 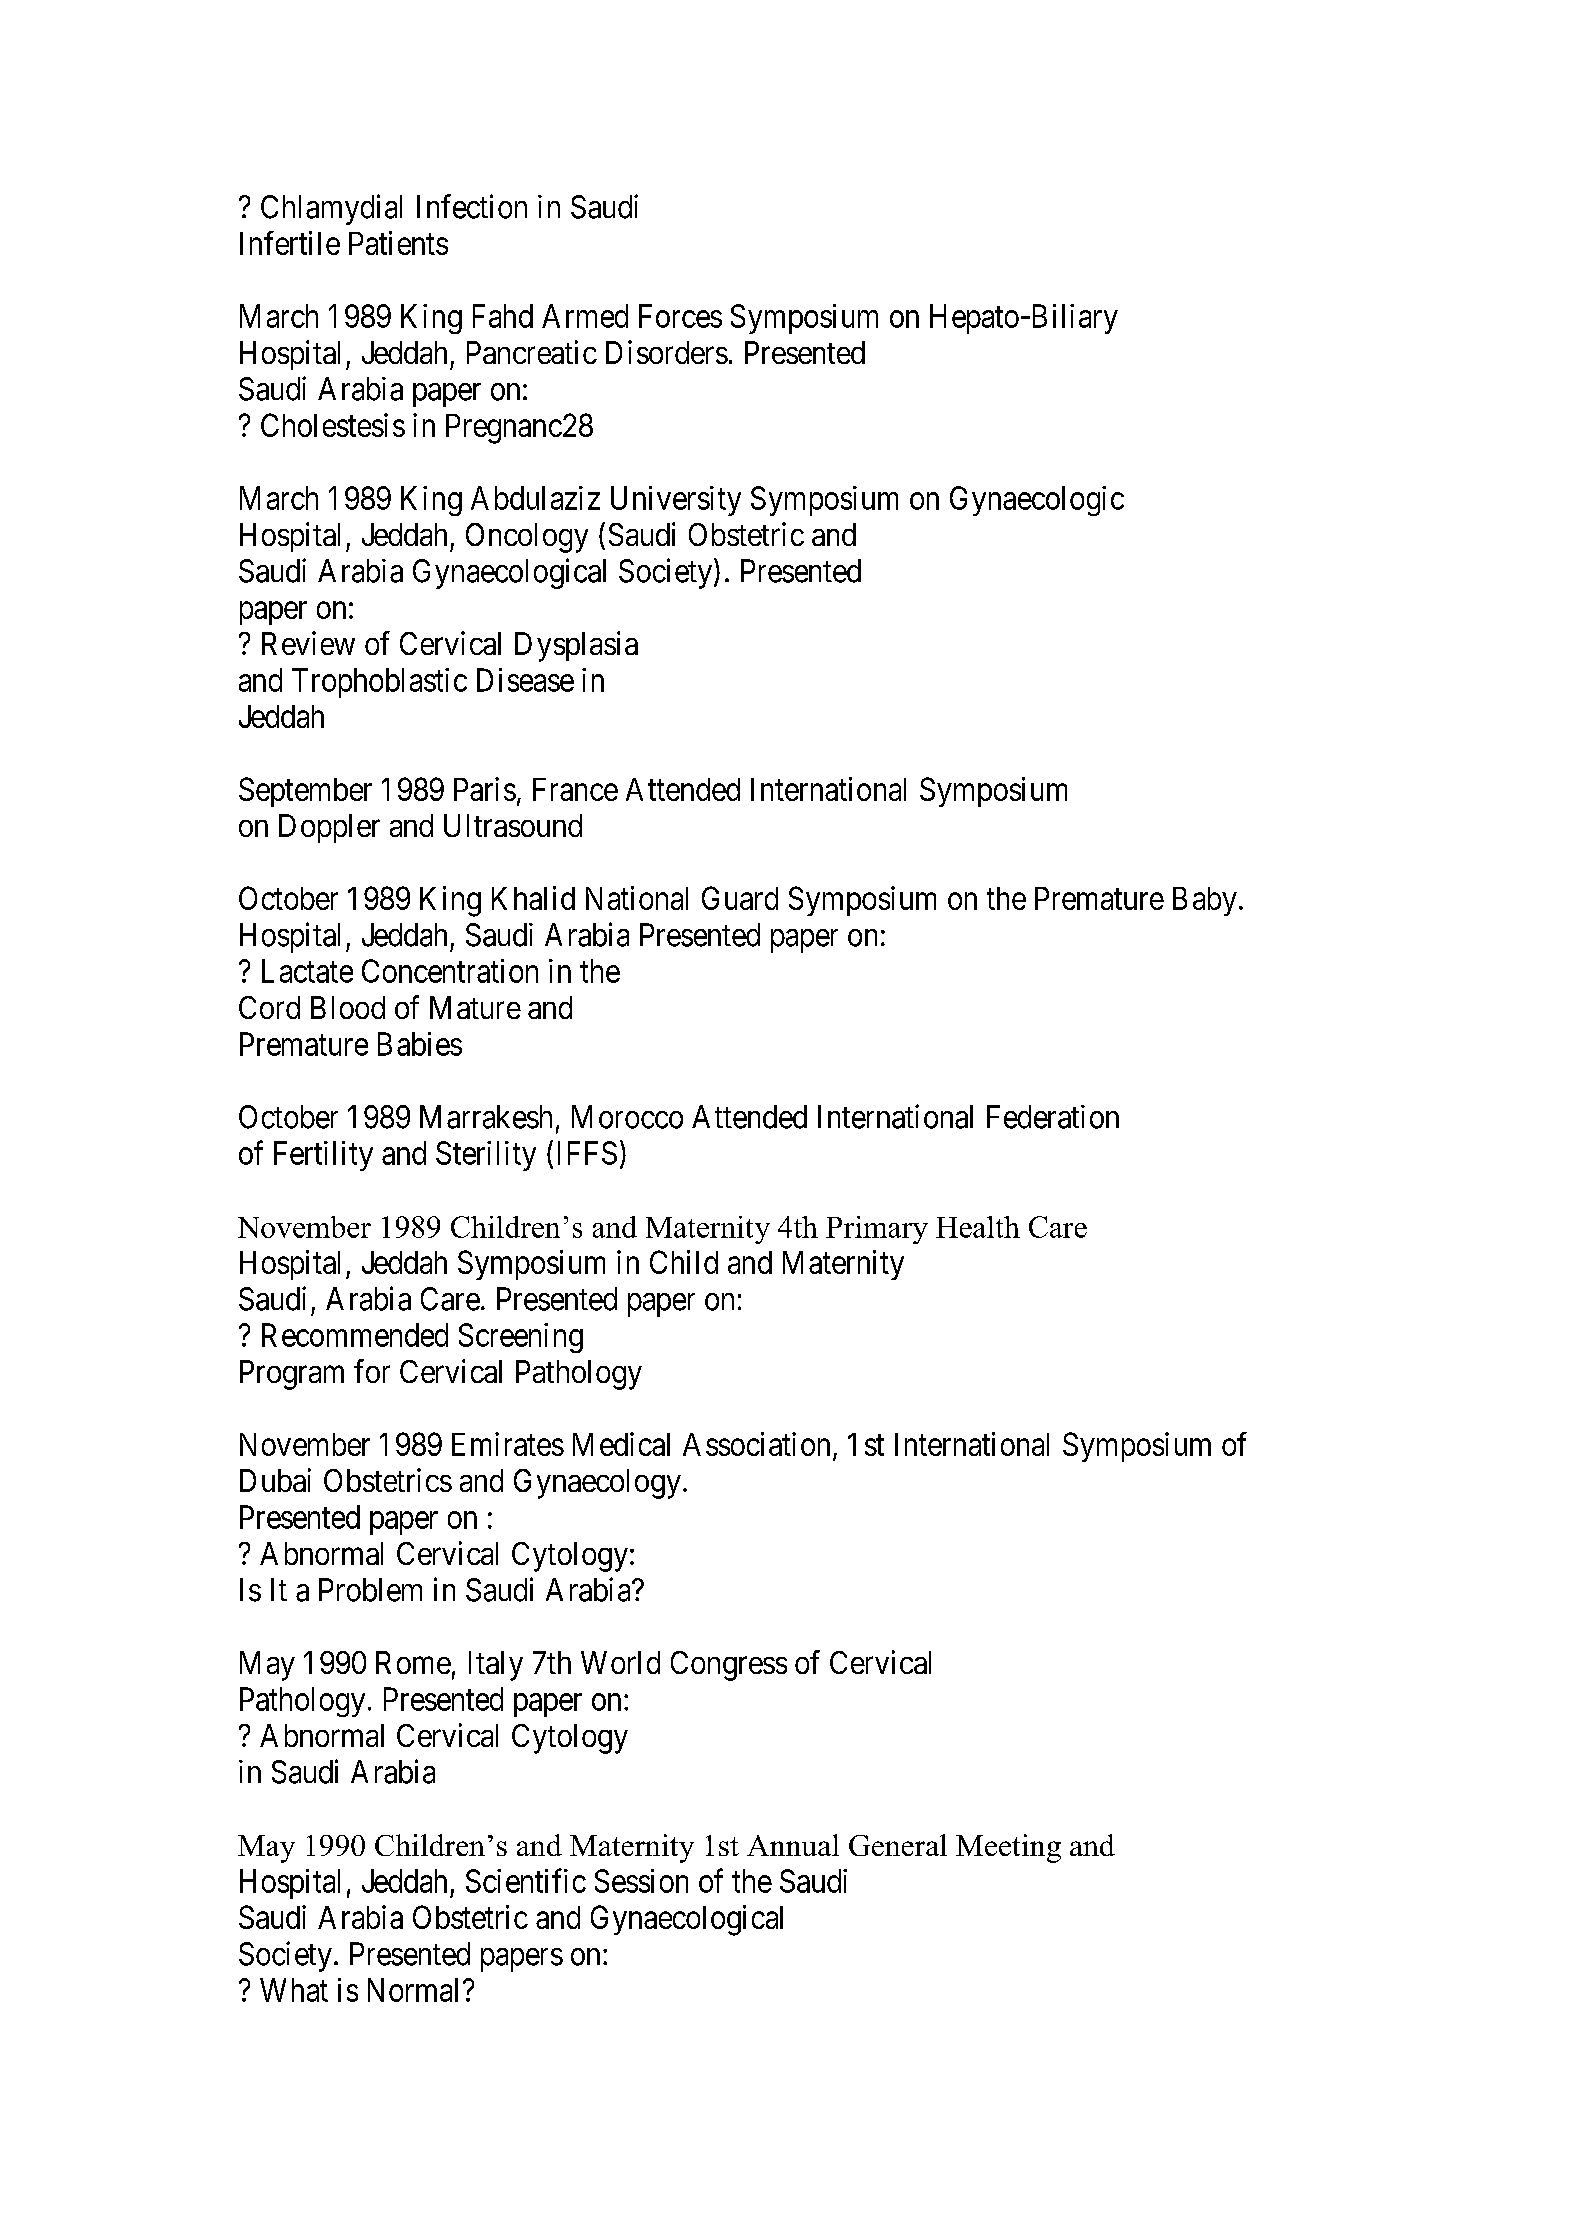 I want to click on Problem, so click(x=370, y=1590).
